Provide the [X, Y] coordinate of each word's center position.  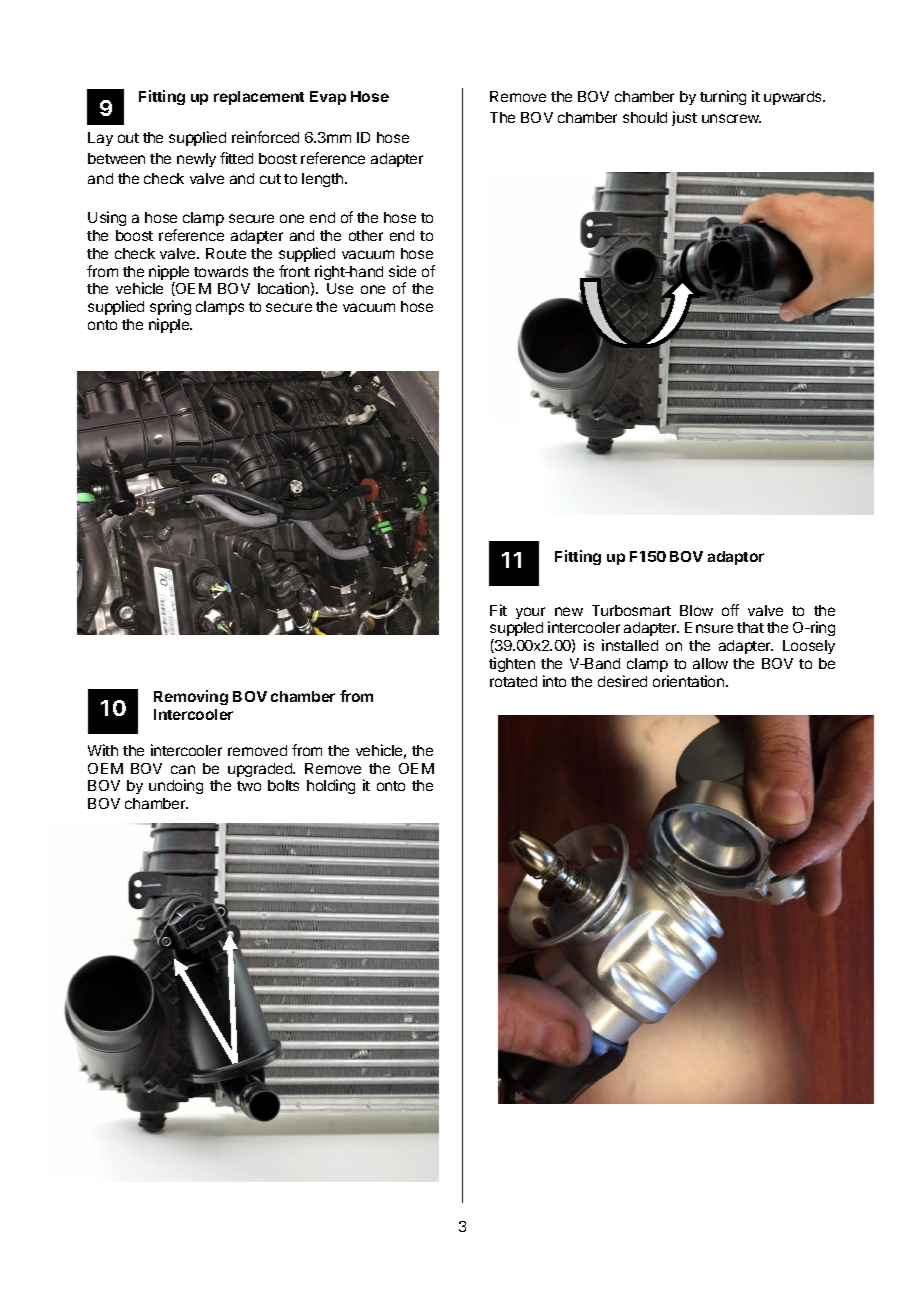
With [103, 750]
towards [221, 271]
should [645, 117]
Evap [328, 98]
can [183, 769]
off [730, 610]
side [402, 271]
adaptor [736, 558]
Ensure [709, 627]
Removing [191, 697]
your [530, 613]
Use [340, 288]
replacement [259, 98]
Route [226, 253]
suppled [516, 631]
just [684, 118]
